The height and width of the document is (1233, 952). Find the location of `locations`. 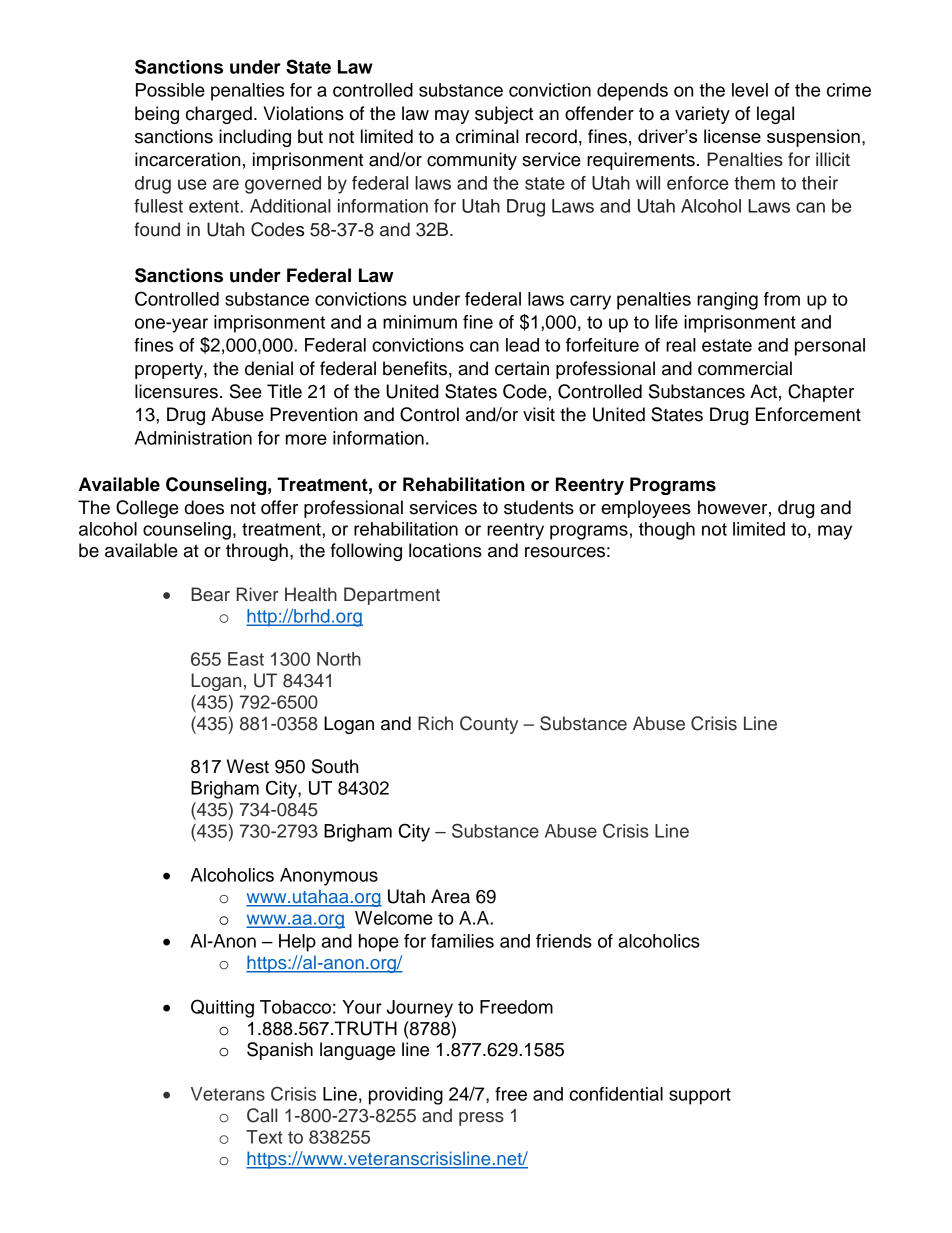

locations is located at coordinates (445, 550).
